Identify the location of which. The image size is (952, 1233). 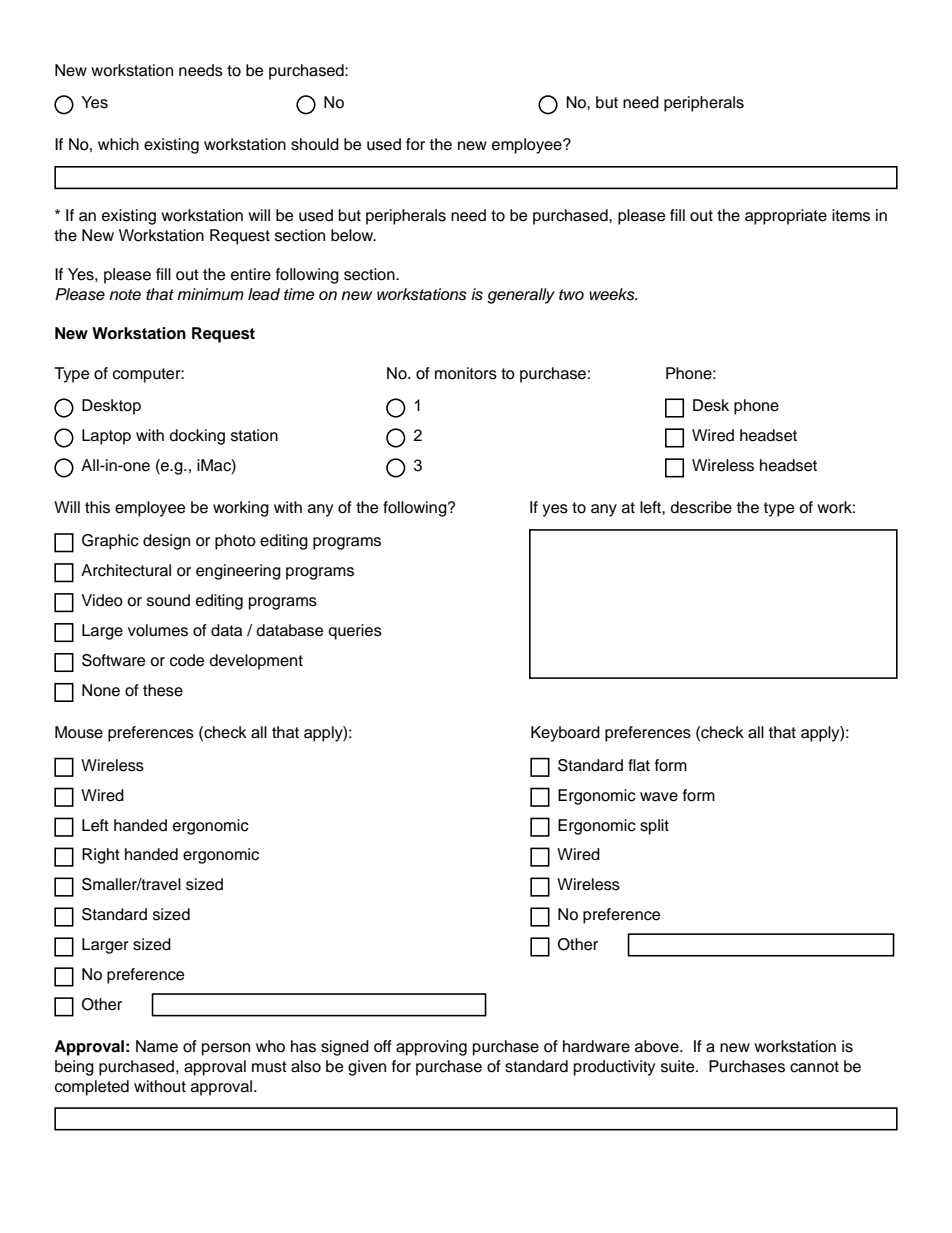
(118, 144).
